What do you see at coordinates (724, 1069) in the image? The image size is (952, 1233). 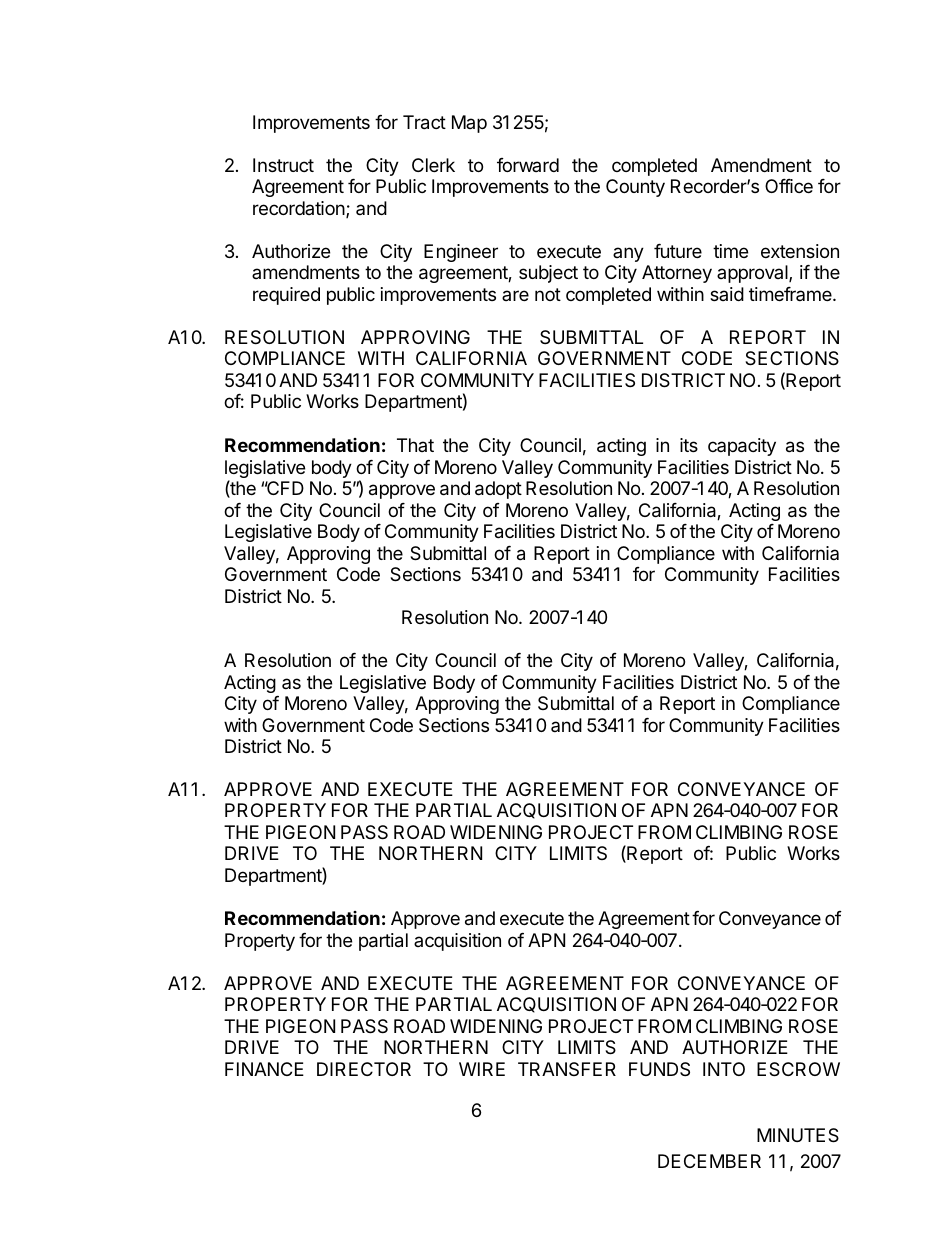 I see `INTO` at bounding box center [724, 1069].
